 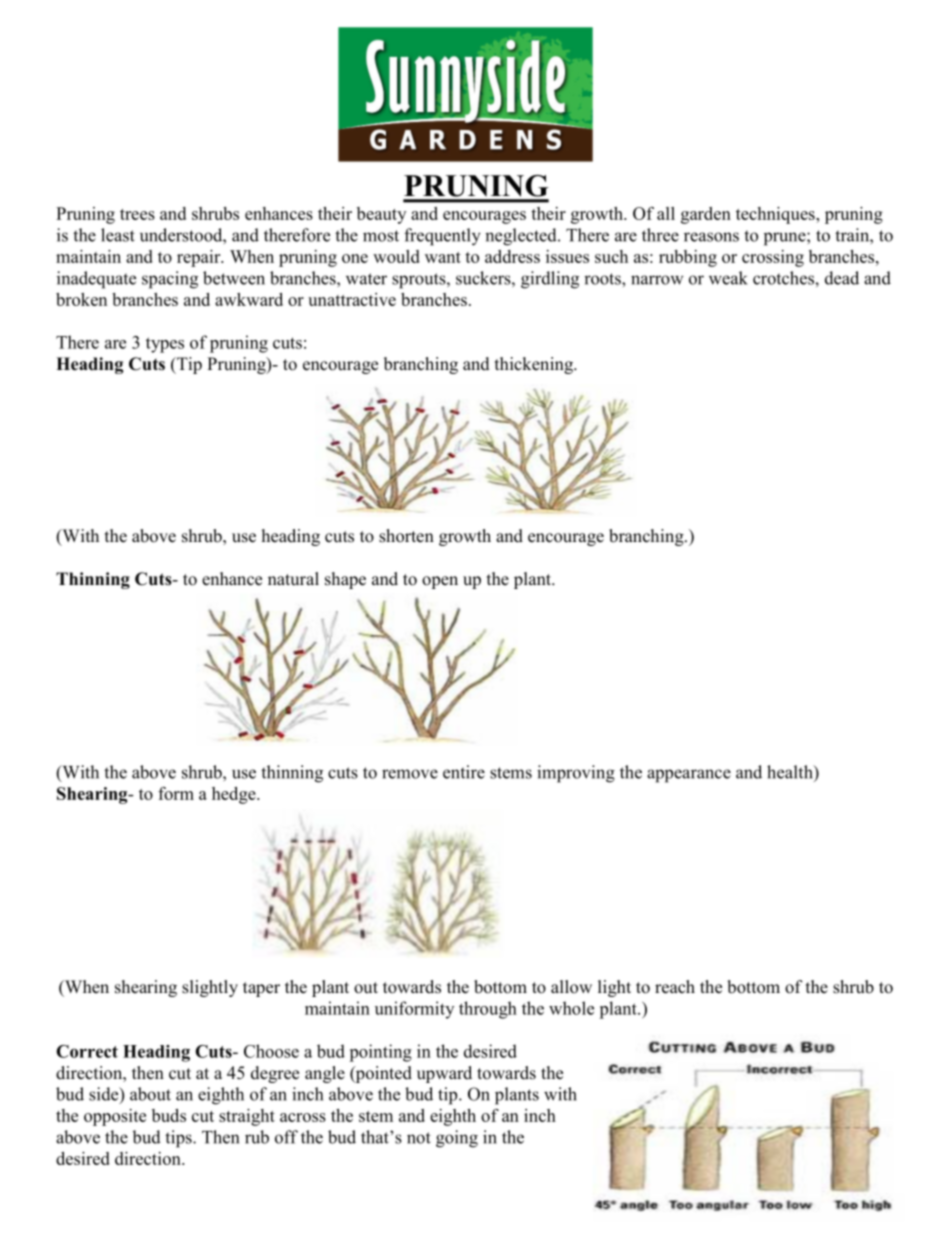 I want to click on weak, so click(x=728, y=278).
